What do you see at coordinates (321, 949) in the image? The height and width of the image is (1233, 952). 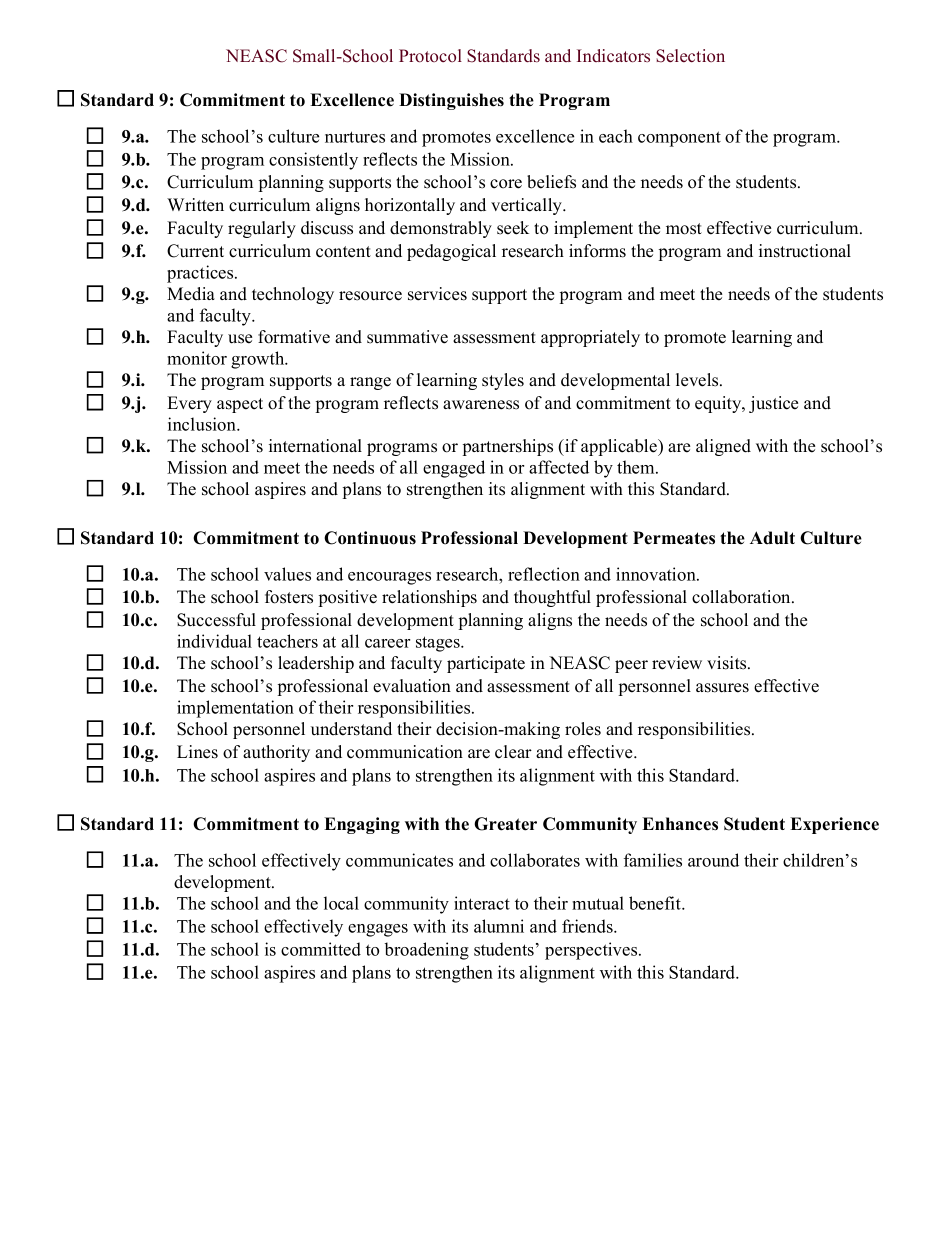 I see `committed` at bounding box center [321, 949].
